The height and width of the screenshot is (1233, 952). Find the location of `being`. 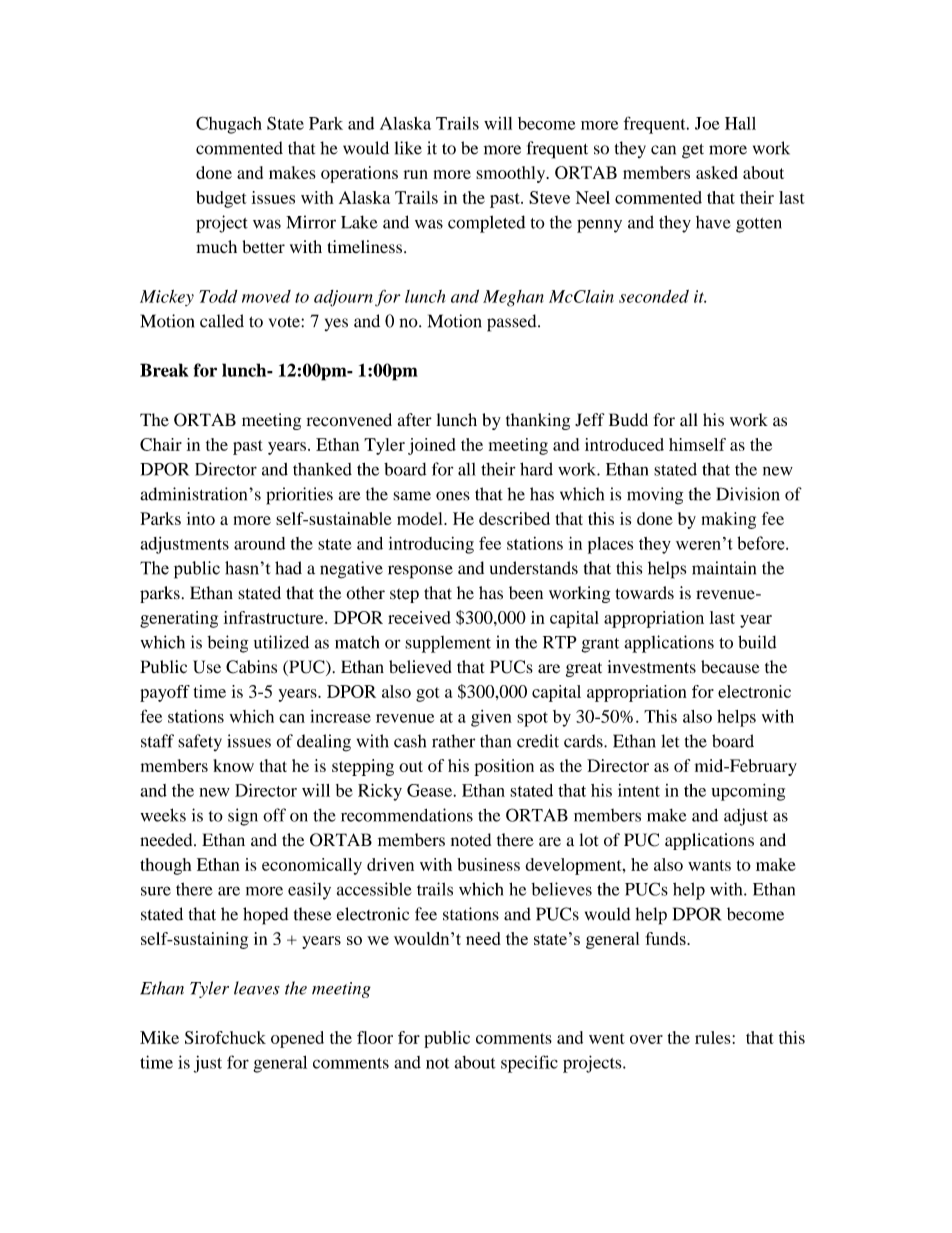

being is located at coordinates (227, 644).
